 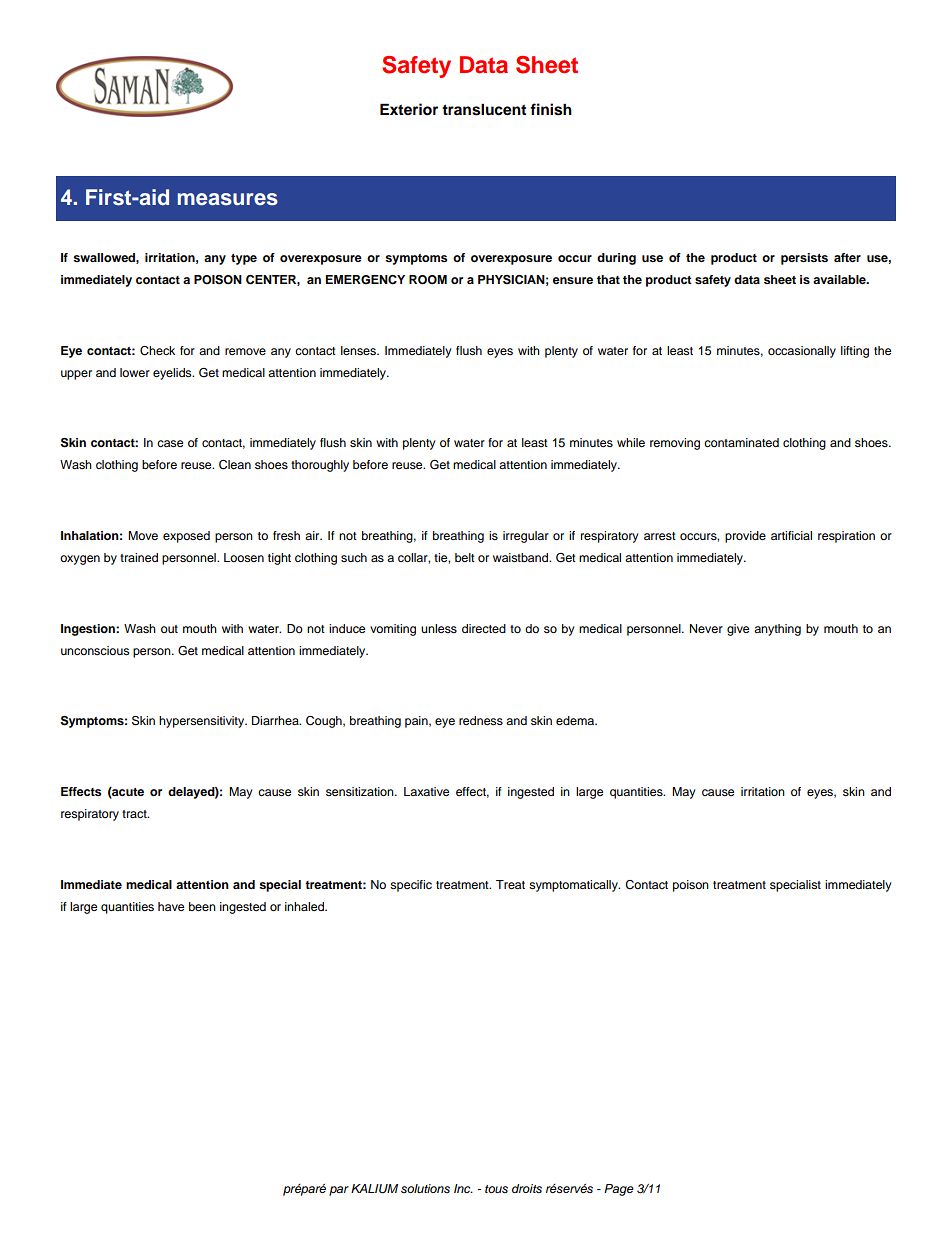 I want to click on persists, so click(x=804, y=259).
